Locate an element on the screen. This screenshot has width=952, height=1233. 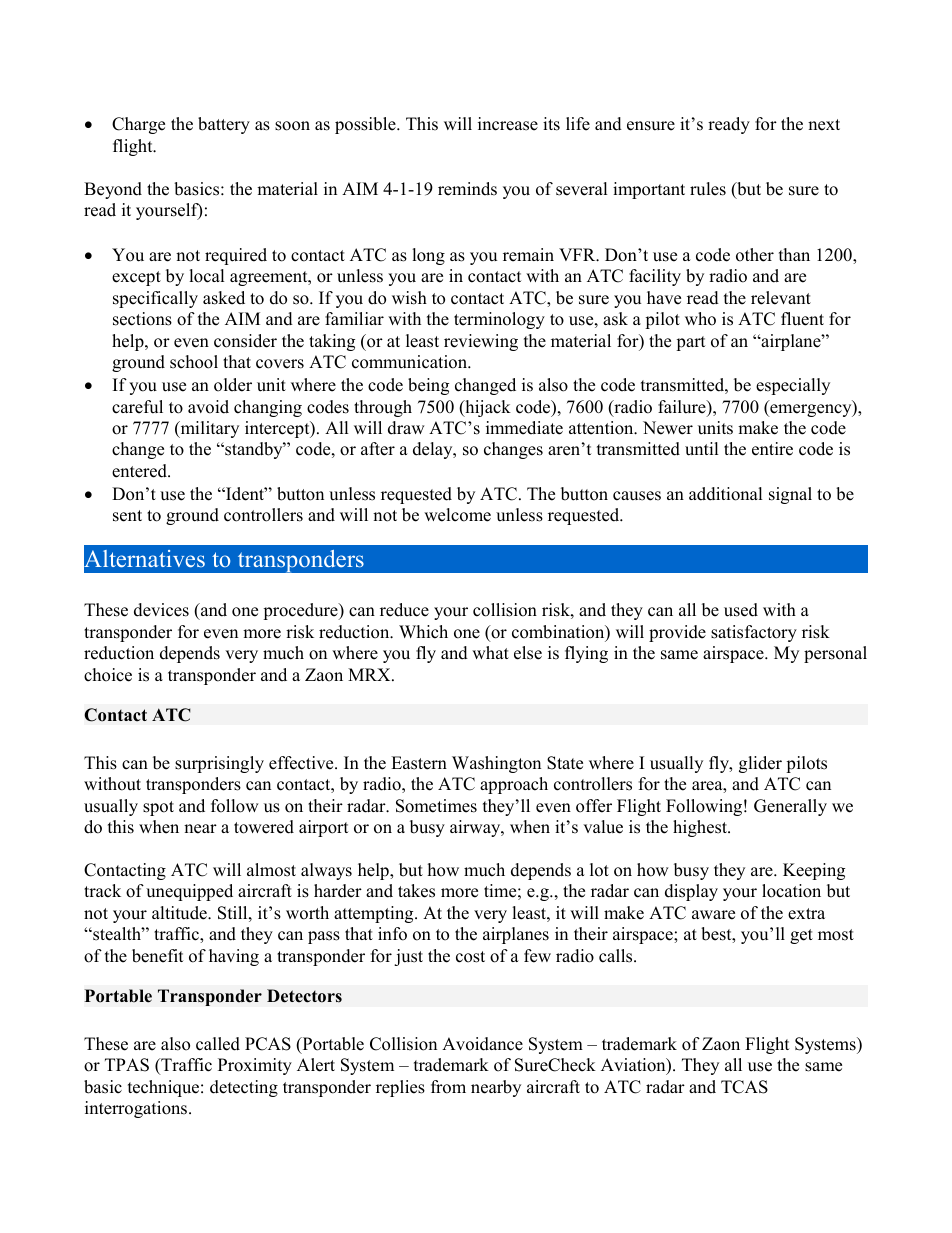
reminds is located at coordinates (467, 189).
